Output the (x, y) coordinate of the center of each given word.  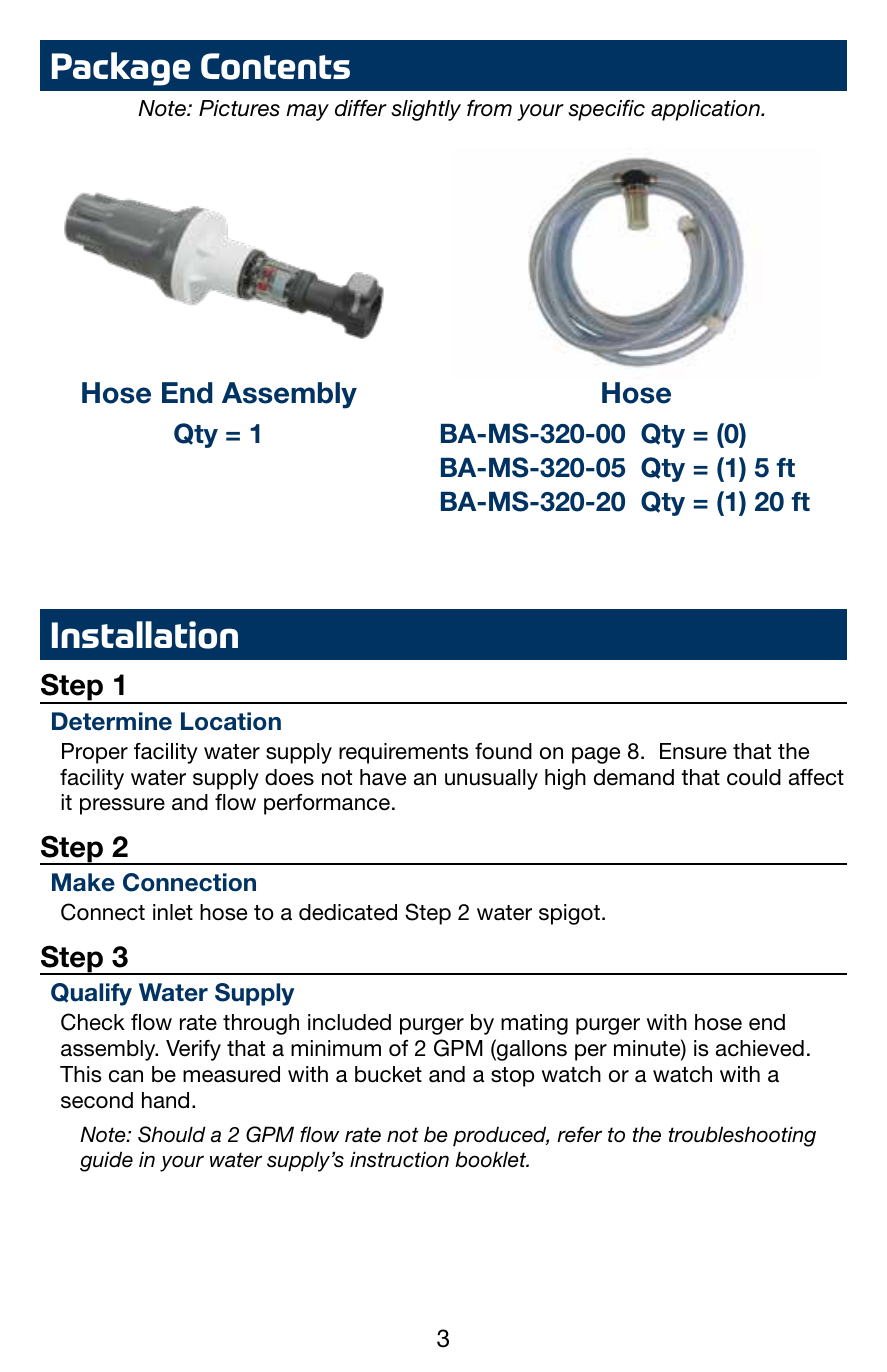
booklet (492, 1159)
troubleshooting (742, 1136)
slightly (426, 110)
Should (172, 1134)
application (706, 110)
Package (121, 69)
